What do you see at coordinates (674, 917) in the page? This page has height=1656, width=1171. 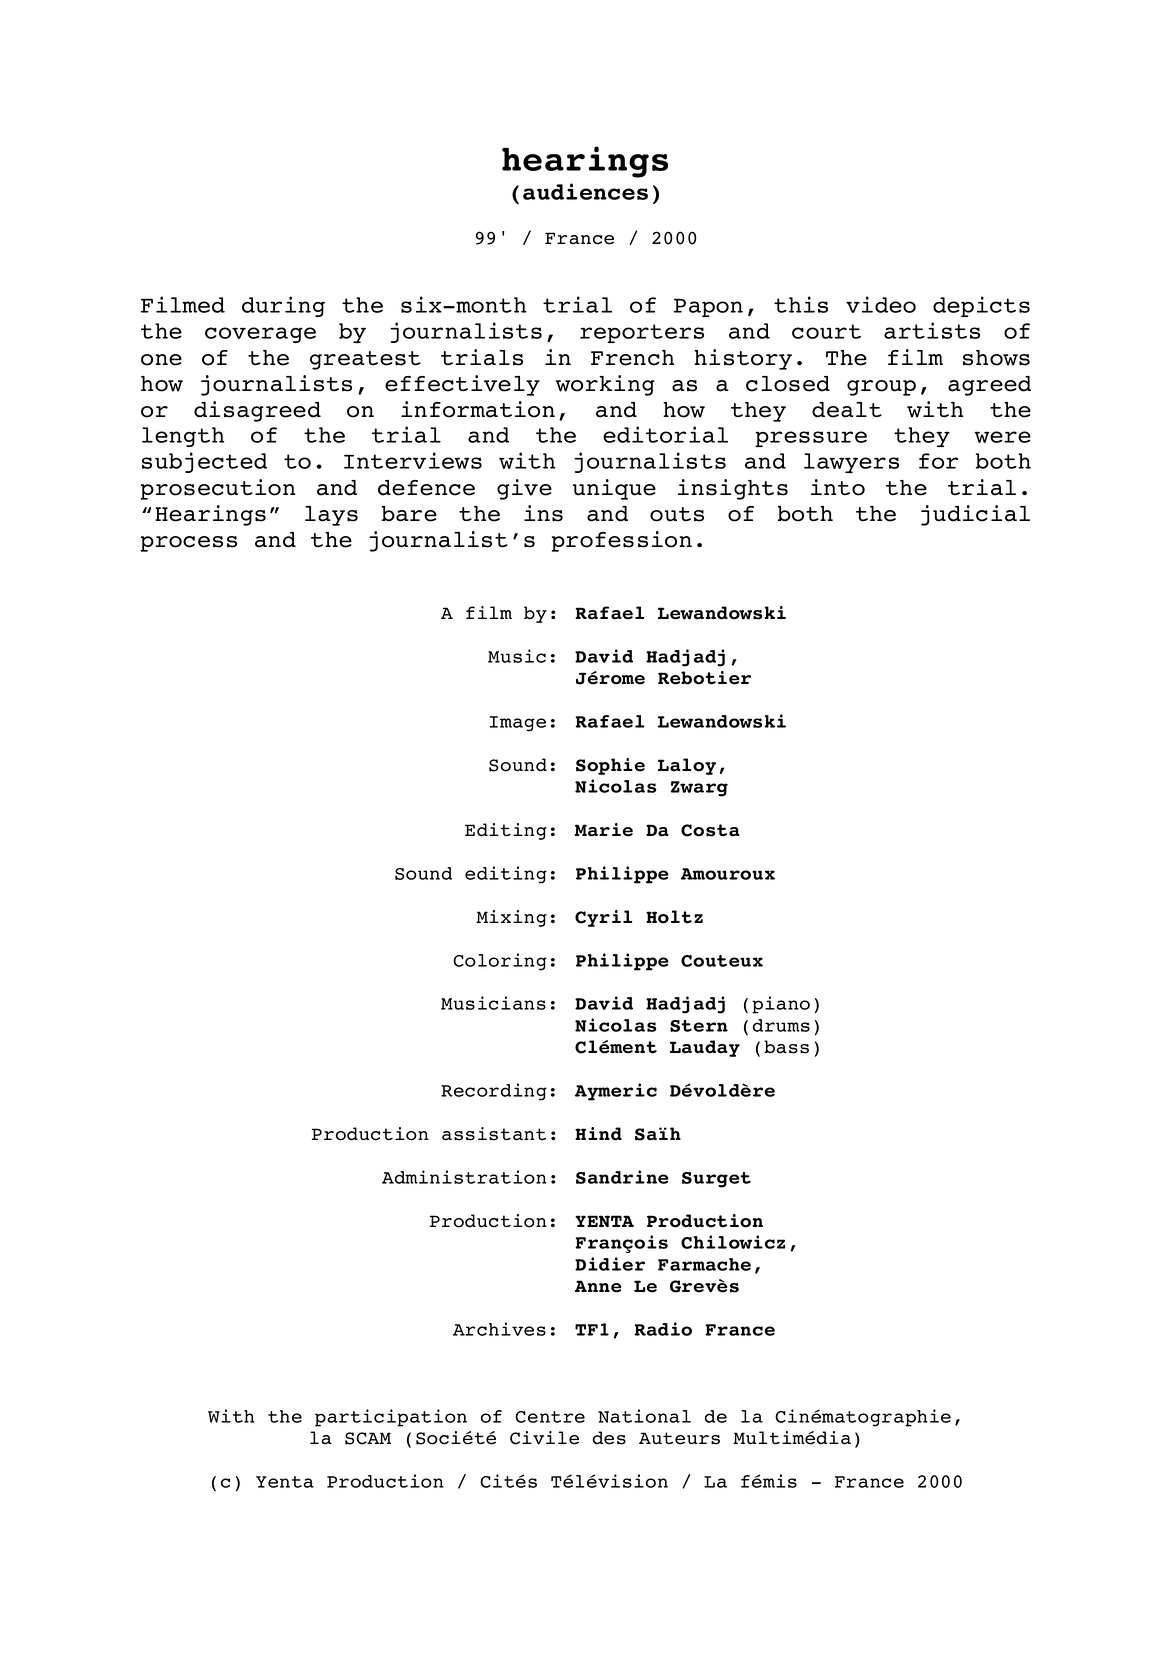 I see `Holtz` at bounding box center [674, 917].
